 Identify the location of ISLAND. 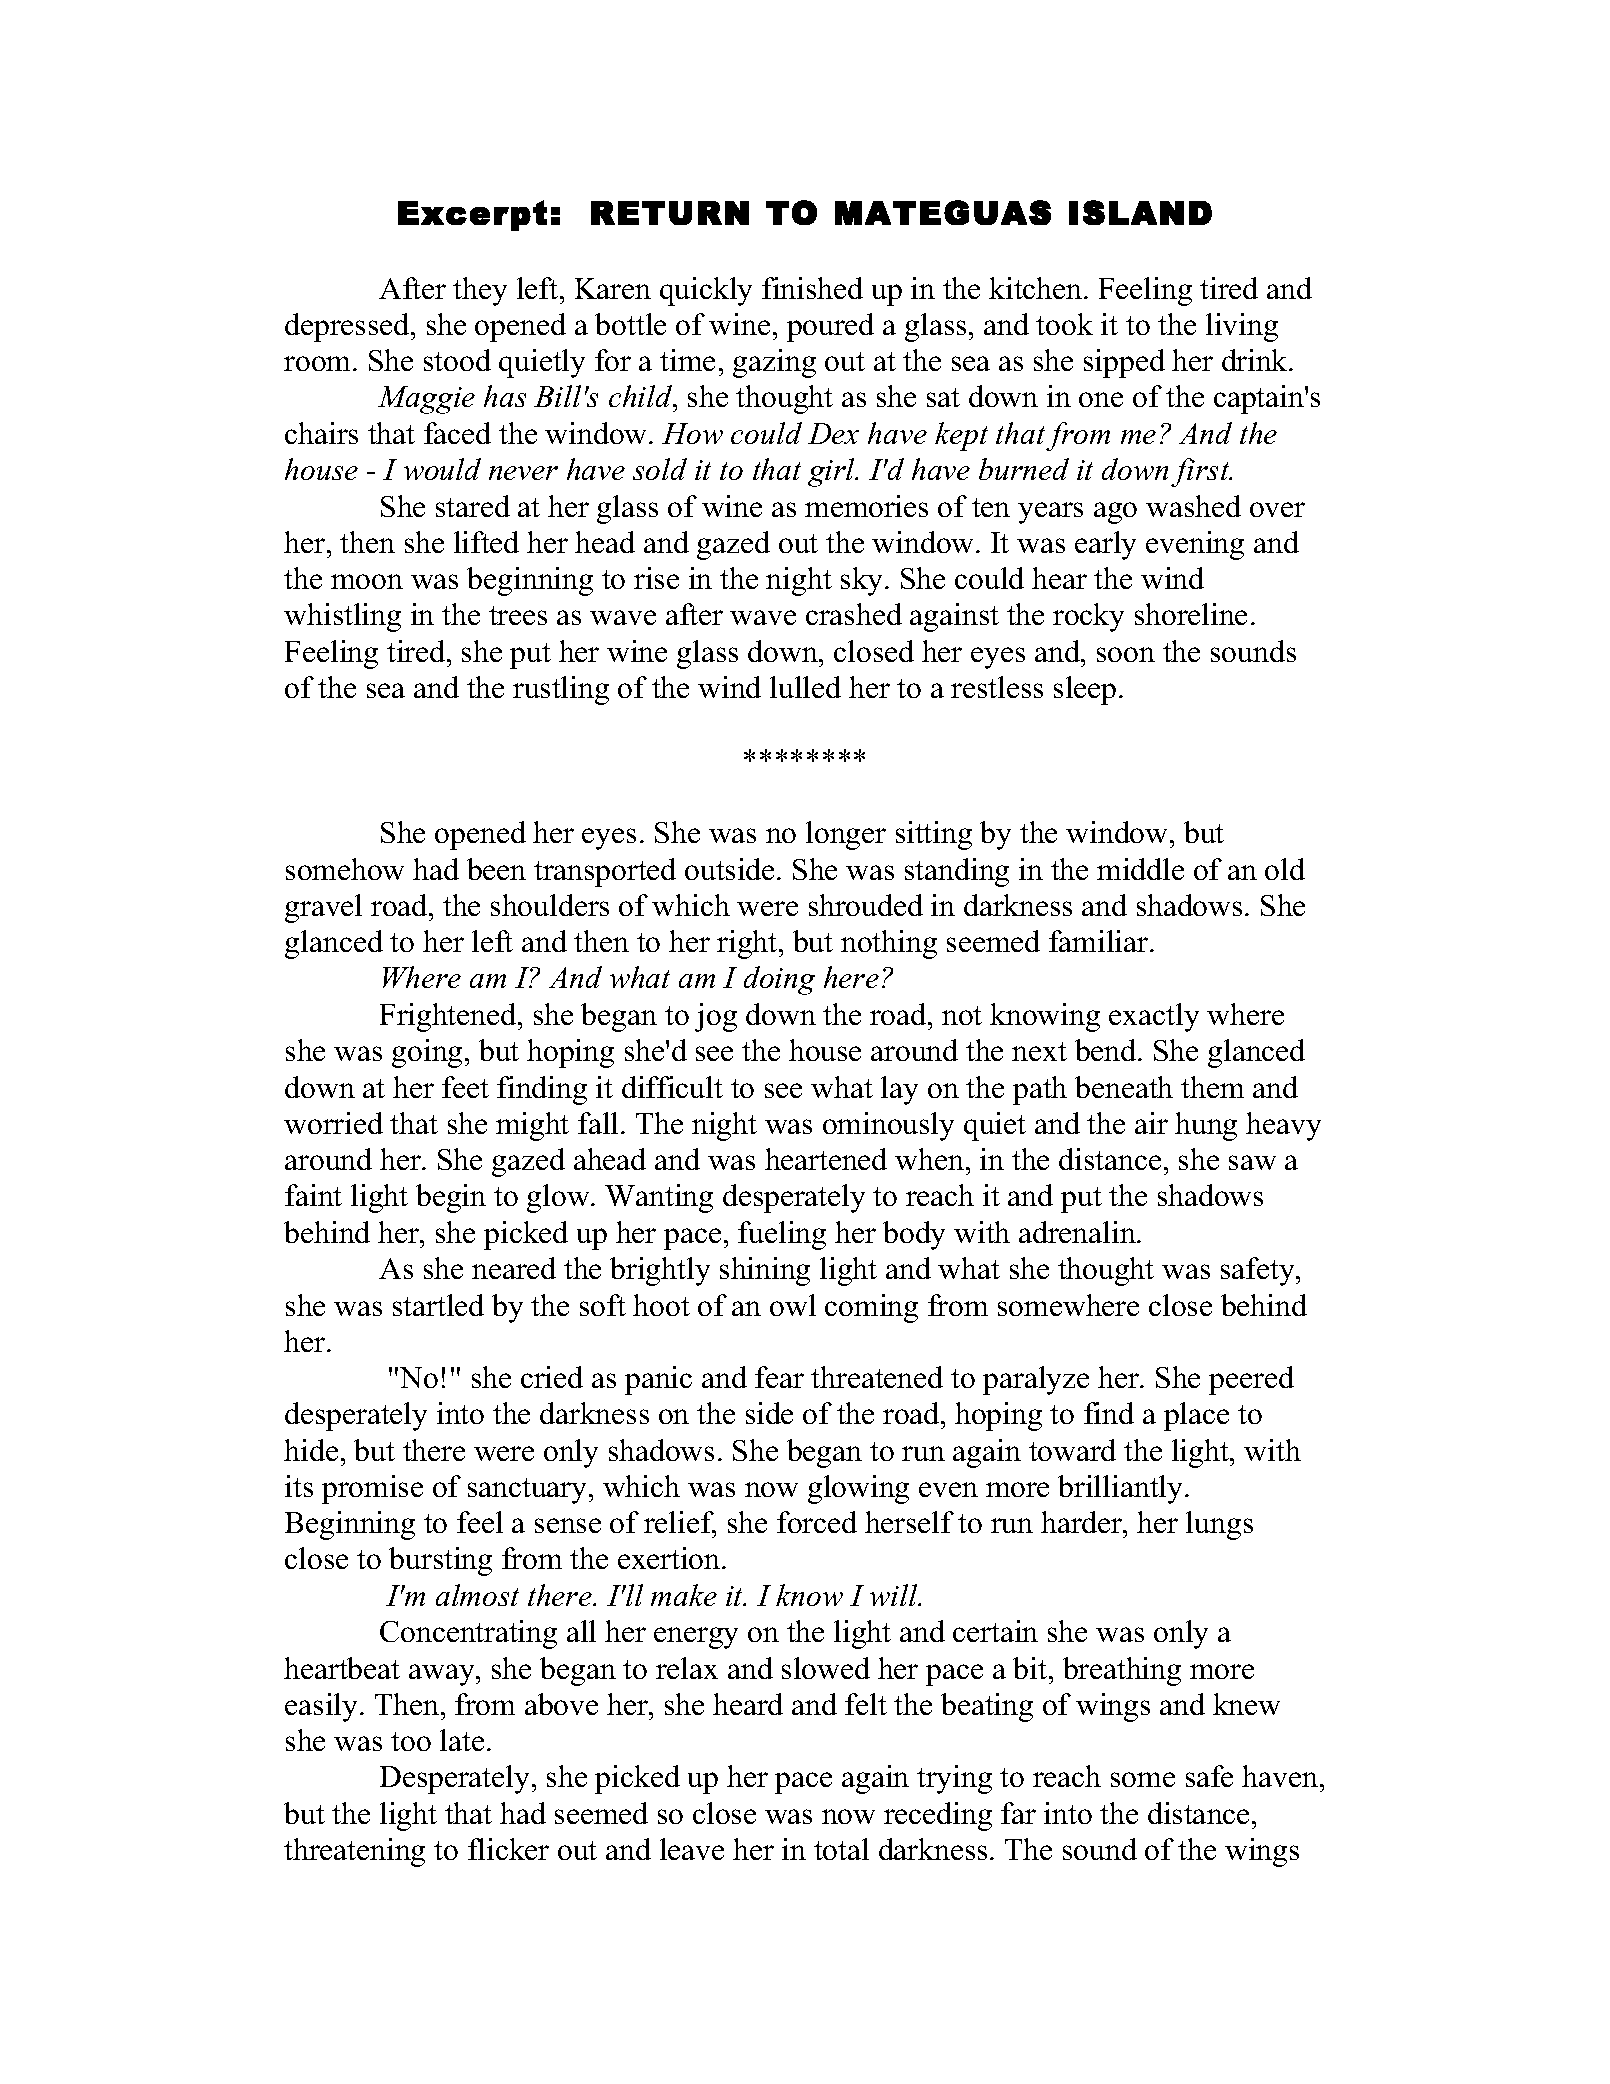
(1140, 212).
